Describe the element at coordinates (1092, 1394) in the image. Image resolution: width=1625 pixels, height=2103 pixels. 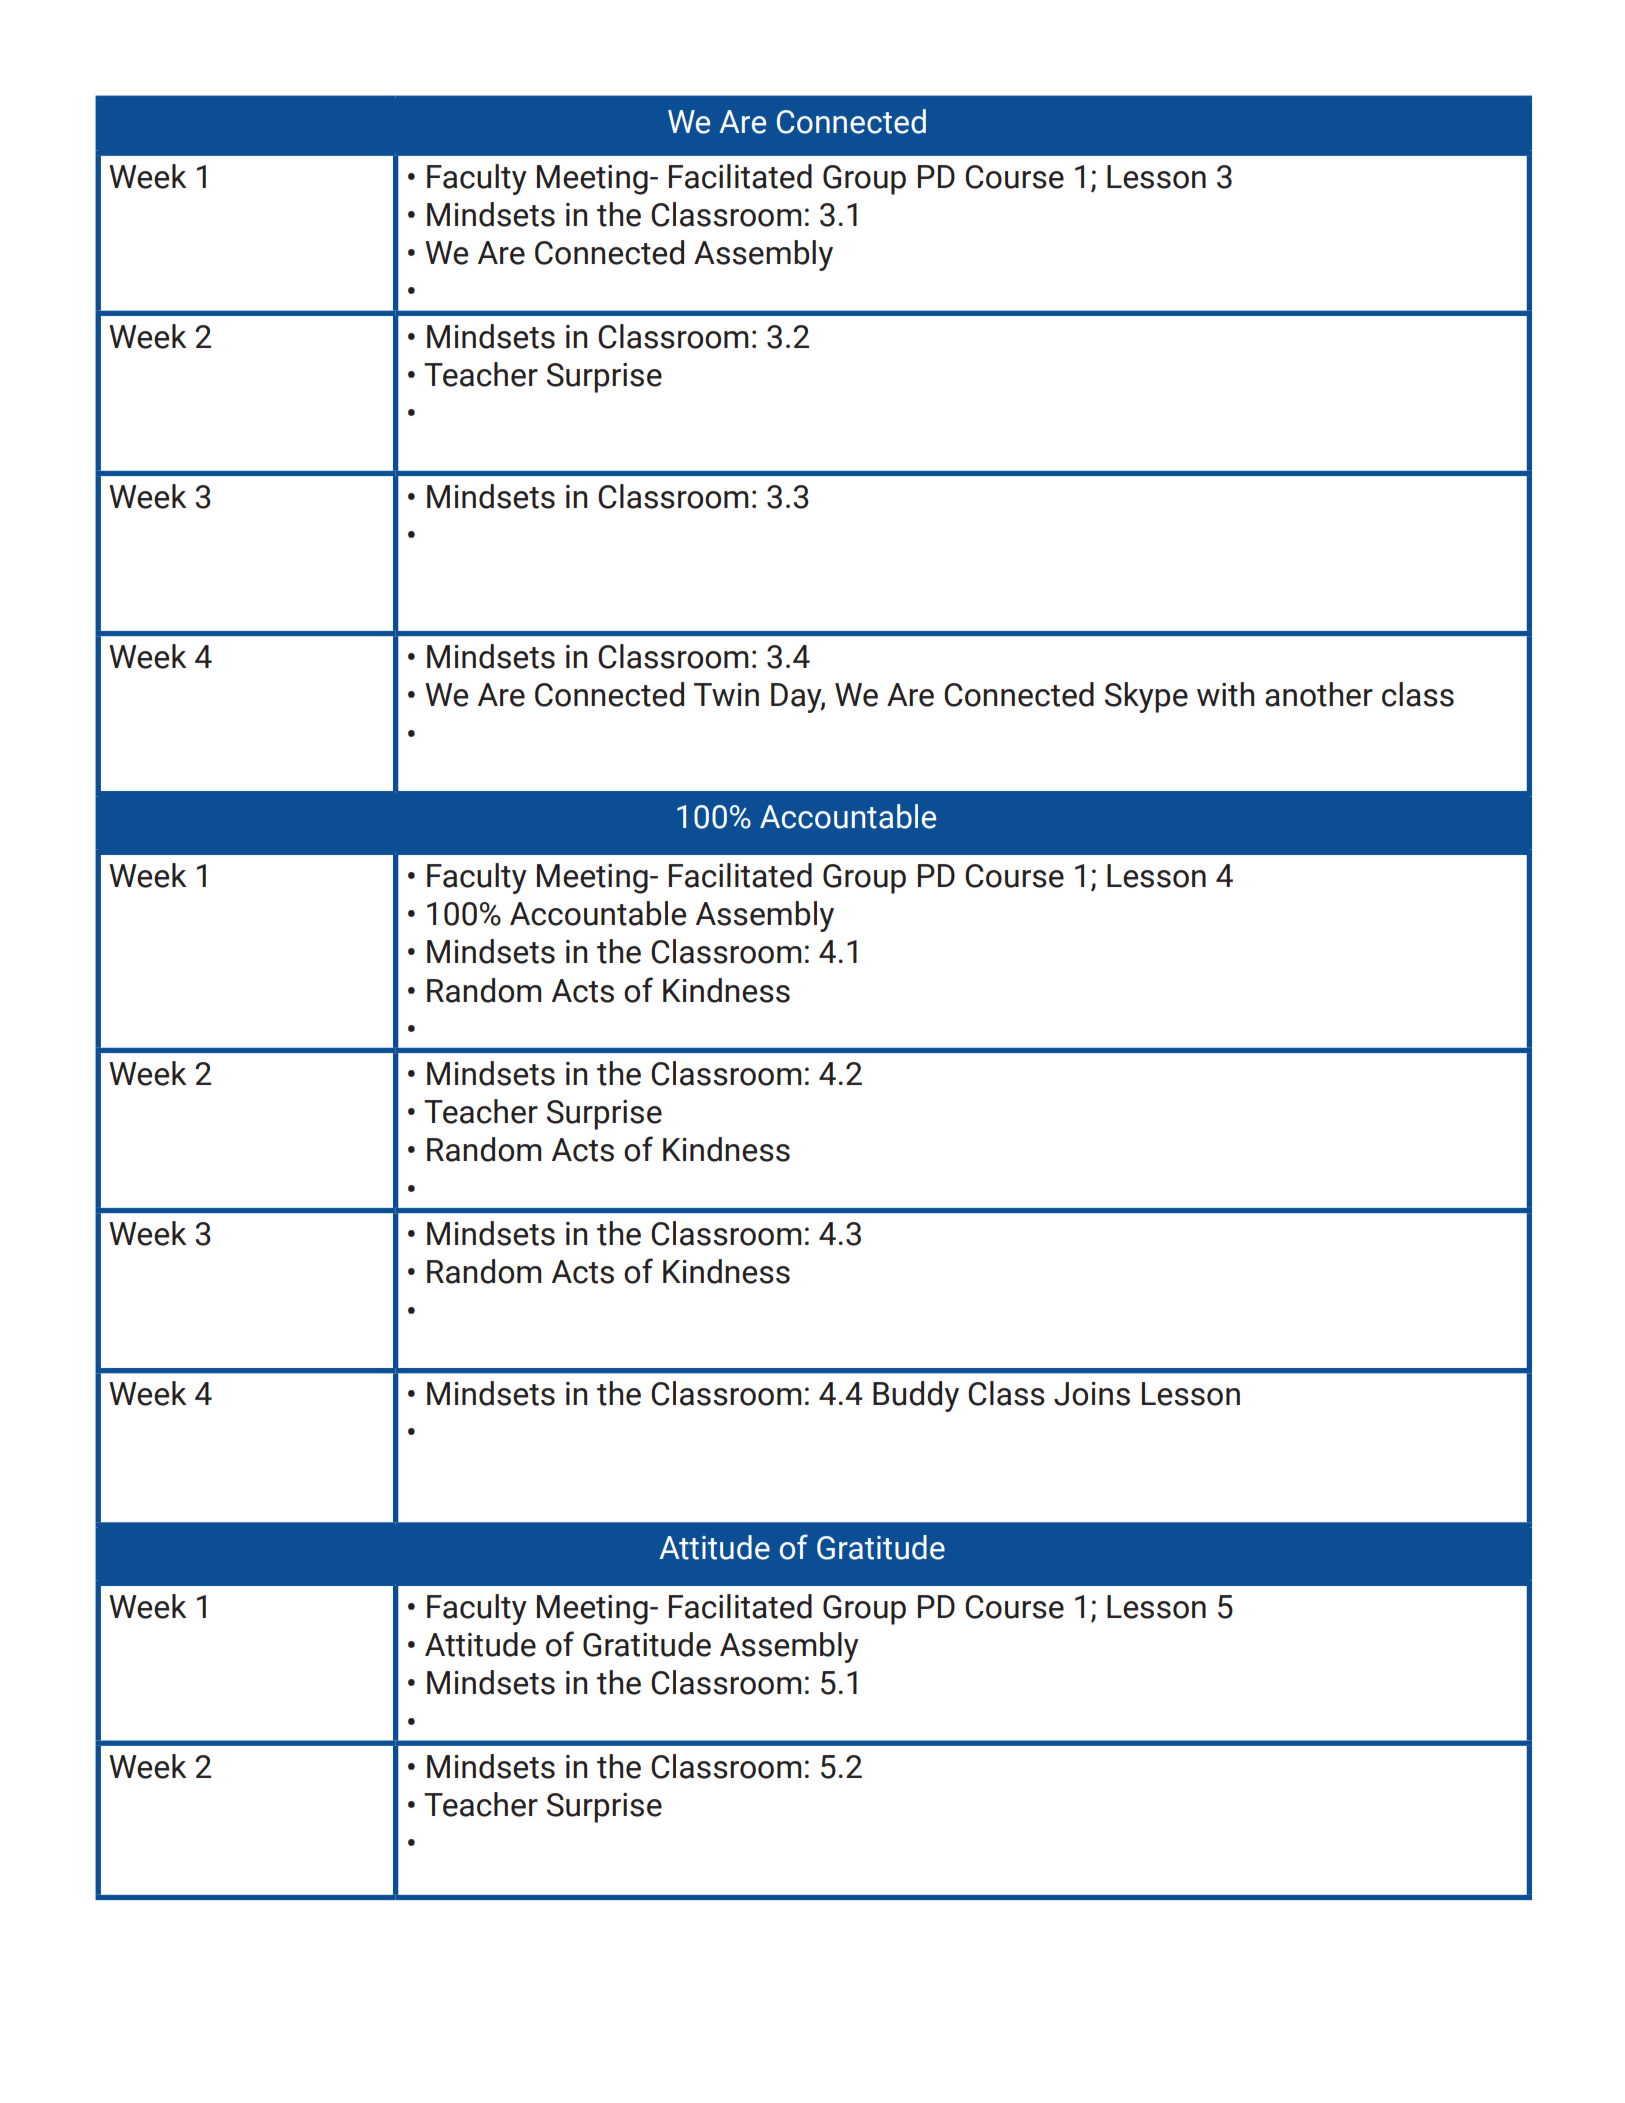
I see `Joins` at that location.
